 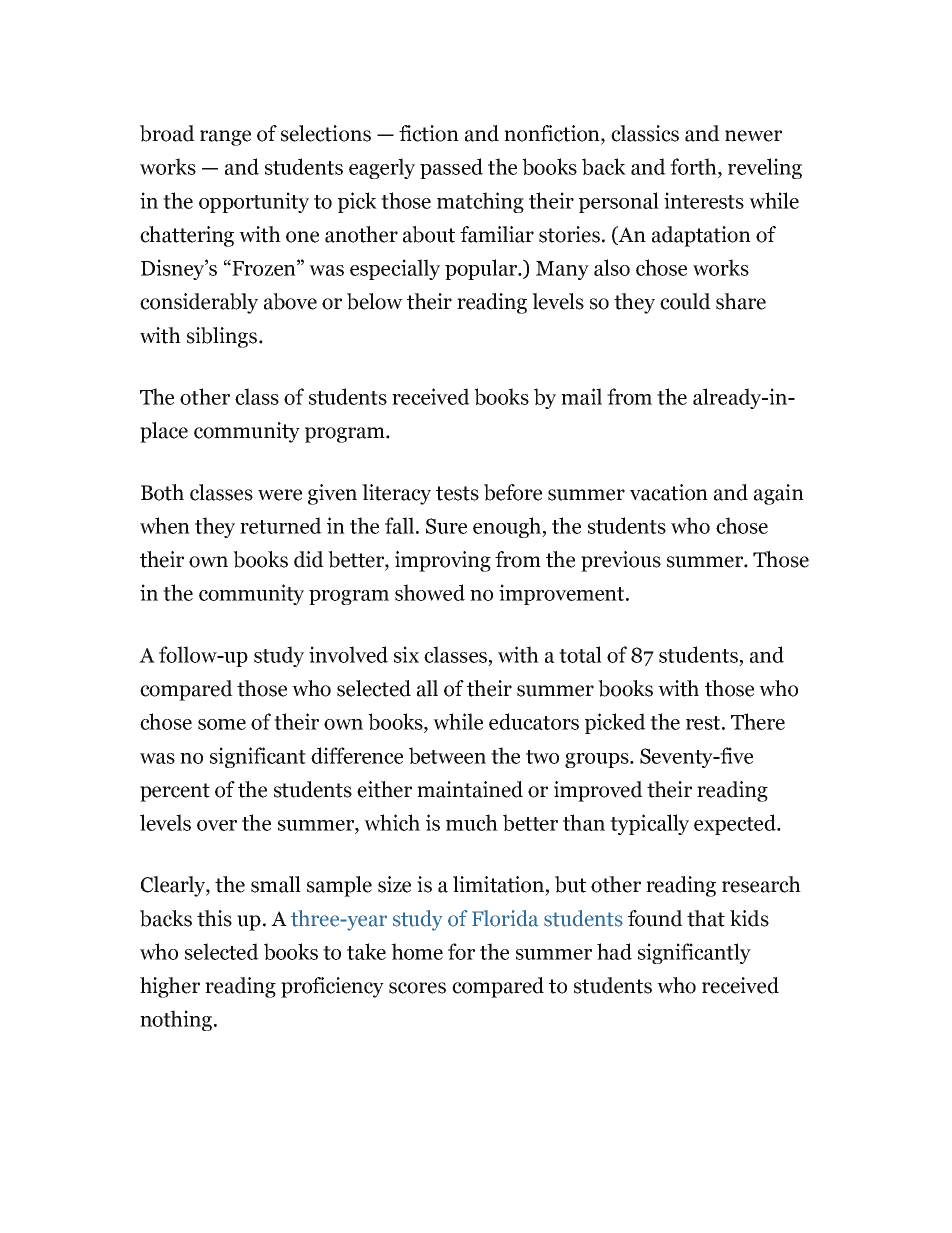 I want to click on did, so click(x=309, y=559).
